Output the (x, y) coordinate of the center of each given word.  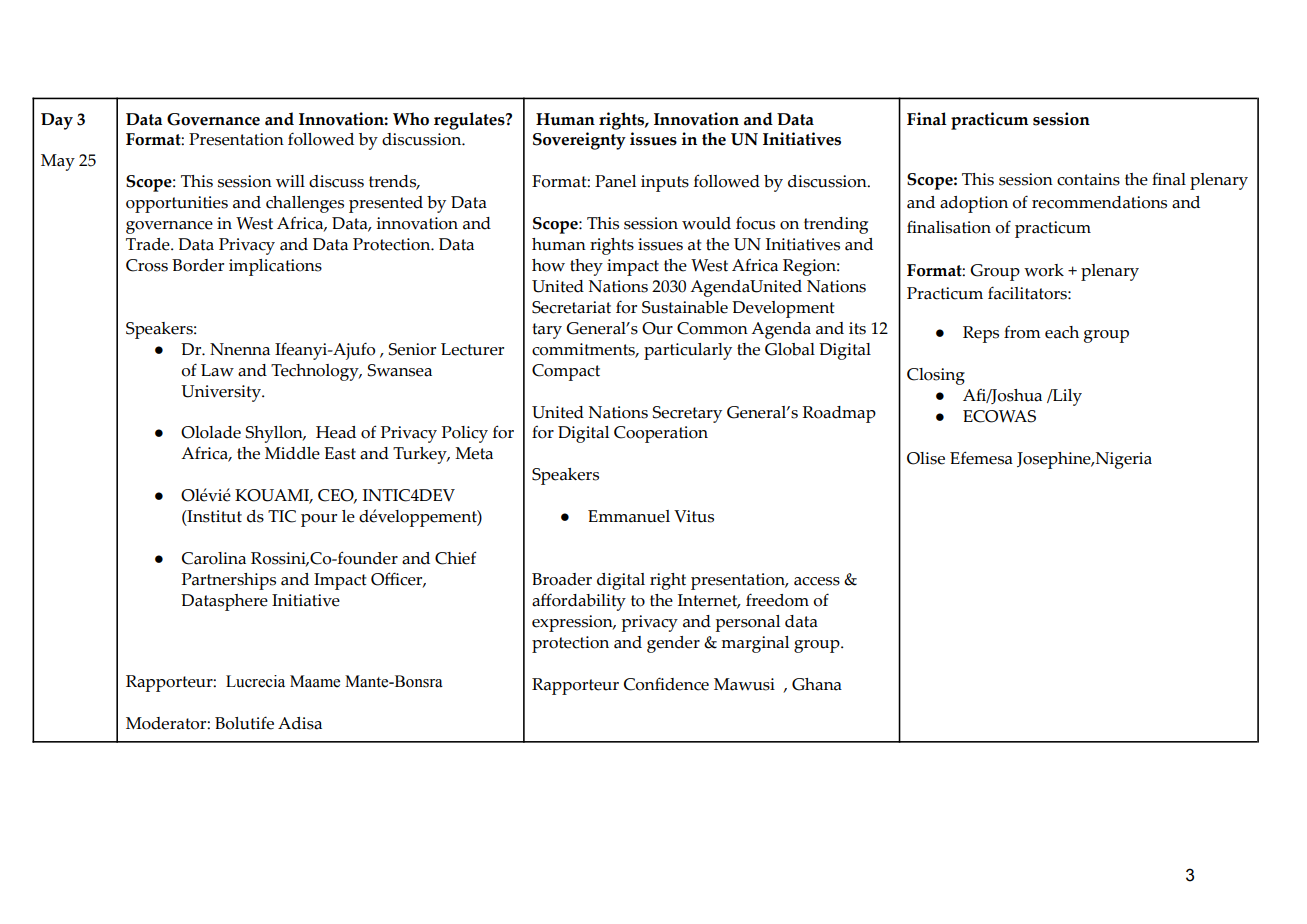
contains (1088, 179)
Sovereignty (579, 141)
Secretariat (571, 307)
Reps (981, 334)
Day (57, 121)
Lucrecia (255, 681)
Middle (292, 453)
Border (198, 265)
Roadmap (839, 414)
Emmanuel (629, 516)
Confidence (666, 684)
